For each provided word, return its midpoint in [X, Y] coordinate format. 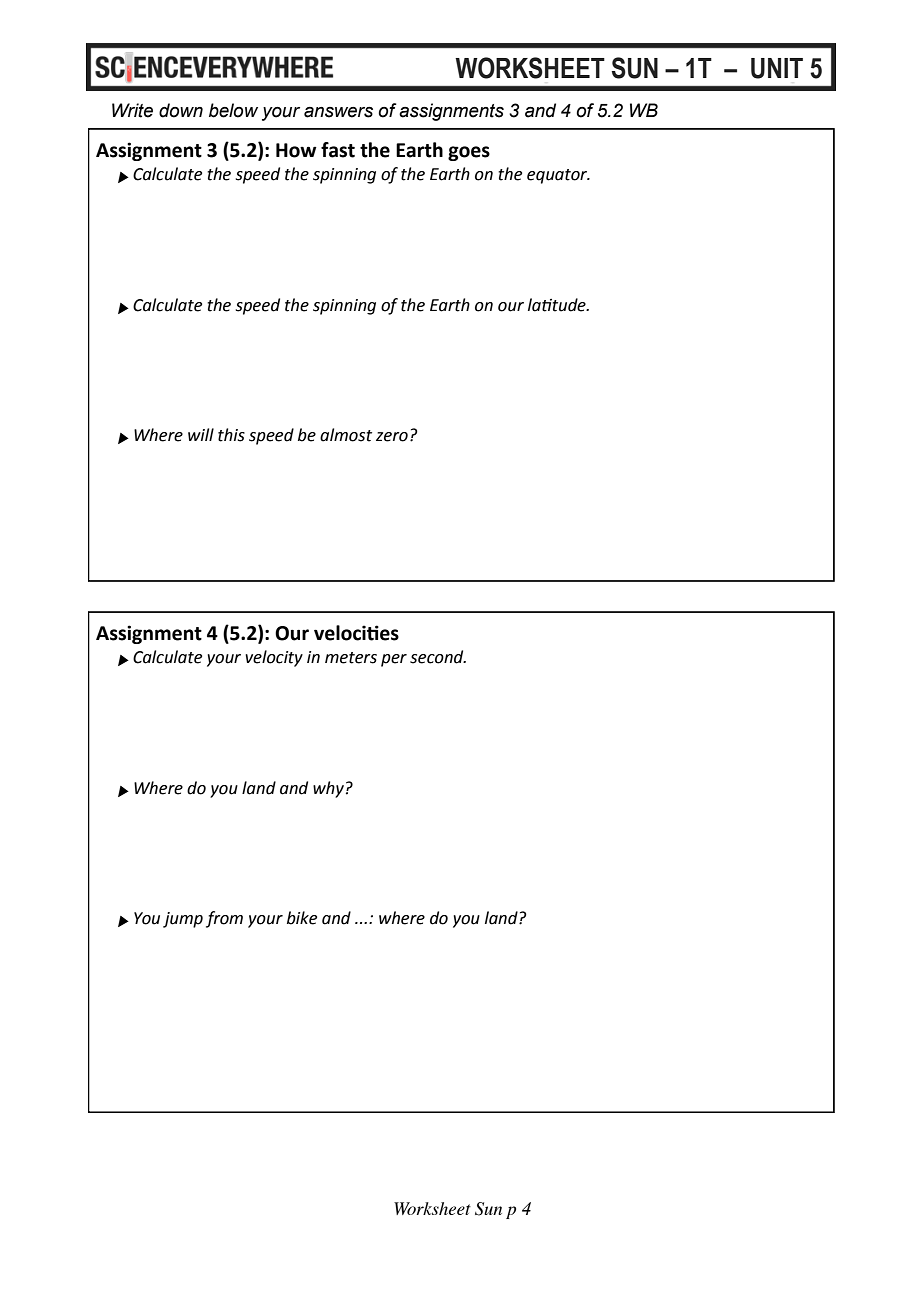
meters [351, 658]
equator [558, 176]
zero [392, 437]
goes [469, 153]
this [231, 435]
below [233, 110]
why [328, 789]
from [224, 919]
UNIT [777, 68]
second [438, 657]
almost [346, 435]
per [394, 660]
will [201, 434]
